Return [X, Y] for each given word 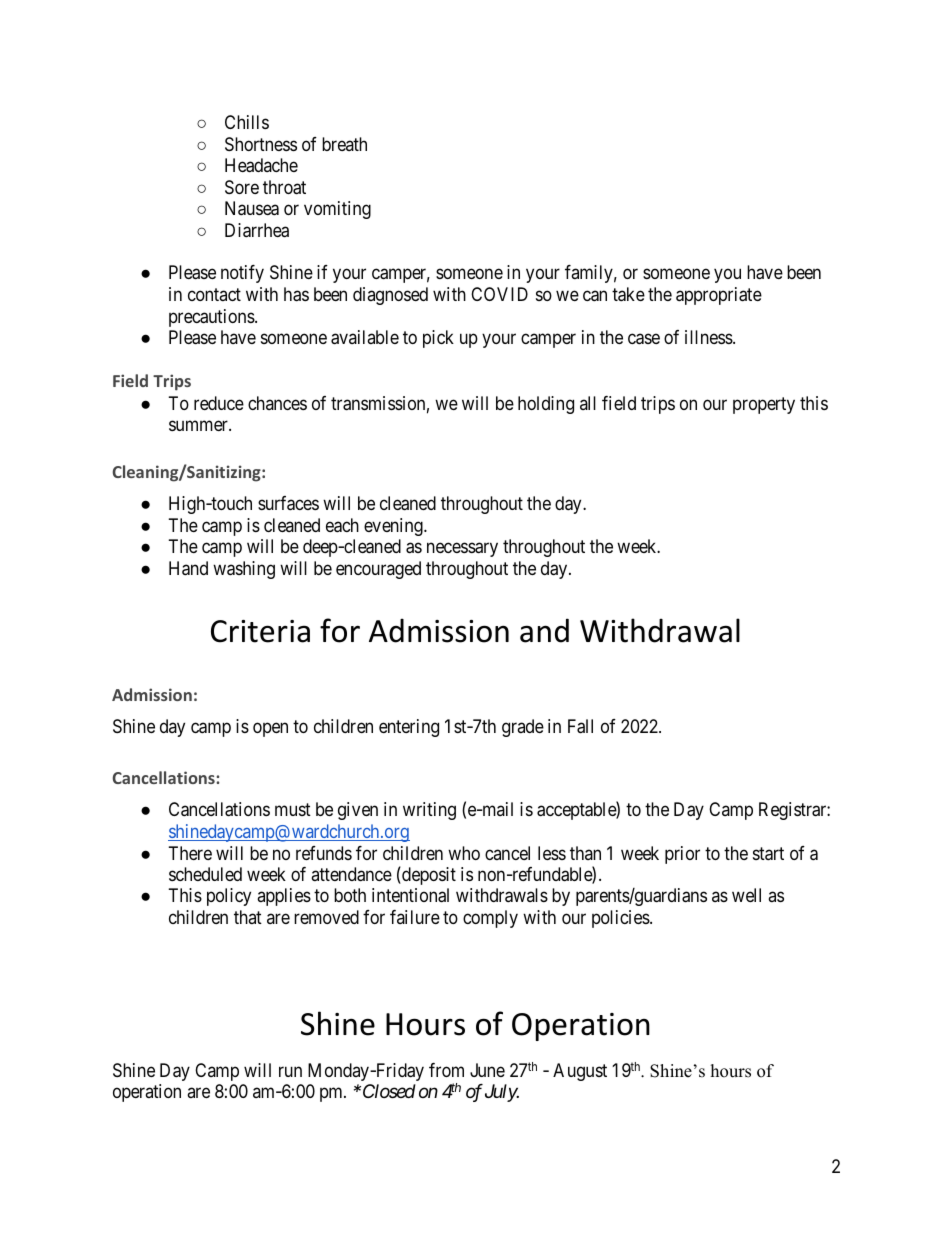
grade [523, 728]
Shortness [261, 144]
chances [277, 403]
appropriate [719, 296]
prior [682, 855]
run [290, 1071]
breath [344, 144]
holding [546, 405]
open [270, 729]
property [764, 405]
